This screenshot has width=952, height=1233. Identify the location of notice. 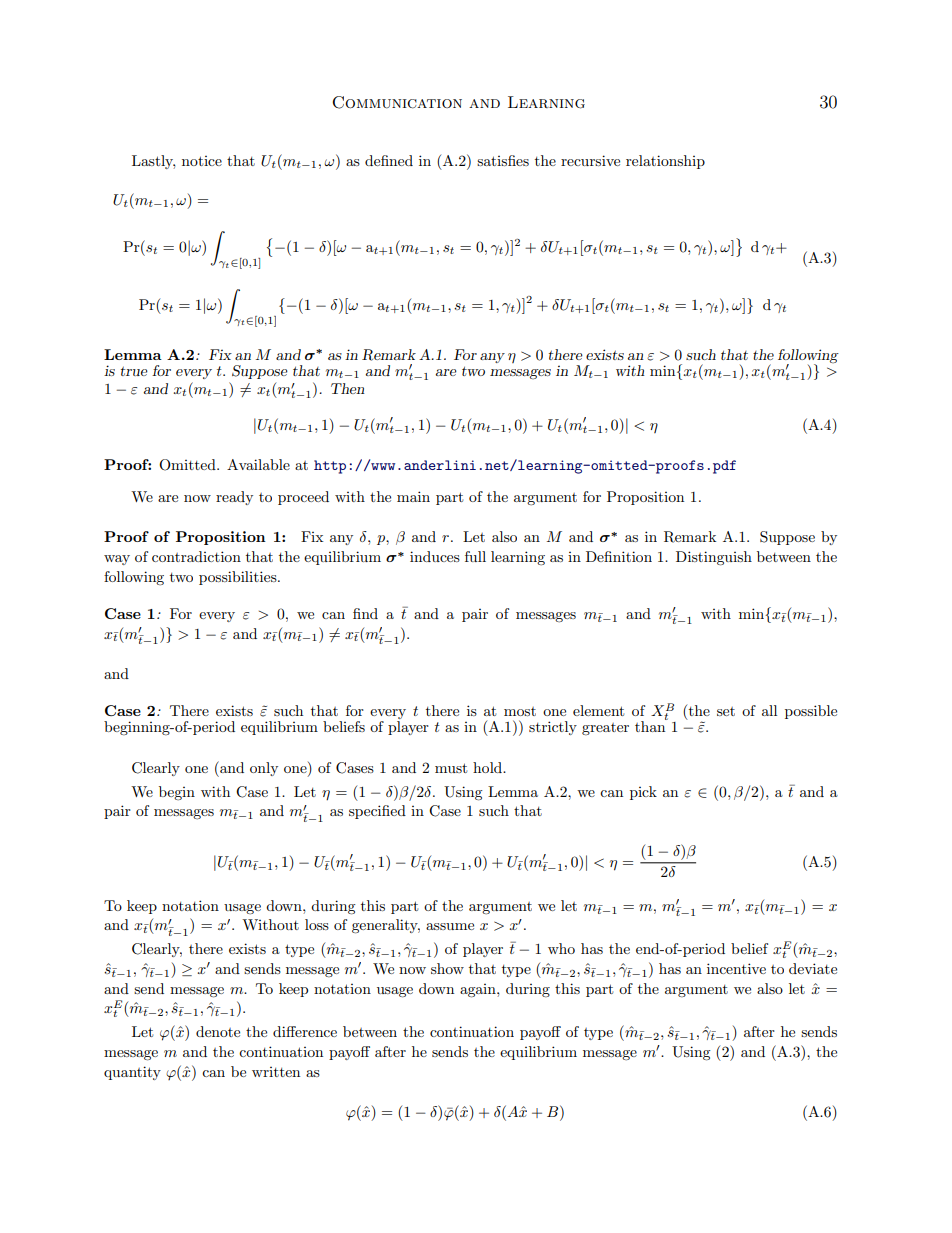
(202, 161).
